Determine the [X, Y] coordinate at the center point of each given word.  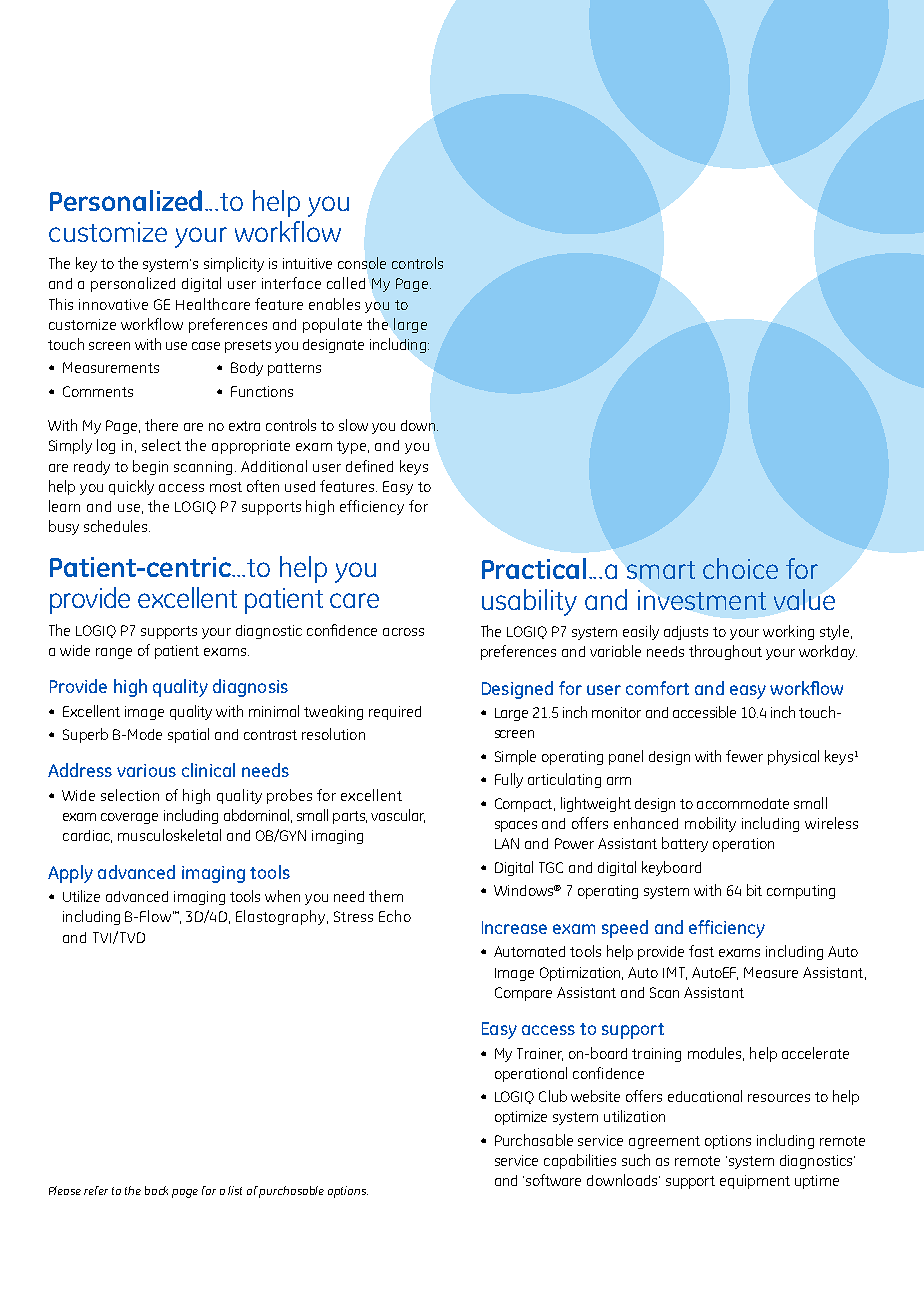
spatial [188, 735]
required [395, 713]
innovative [113, 304]
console [362, 263]
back [156, 1190]
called [346, 283]
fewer [744, 756]
